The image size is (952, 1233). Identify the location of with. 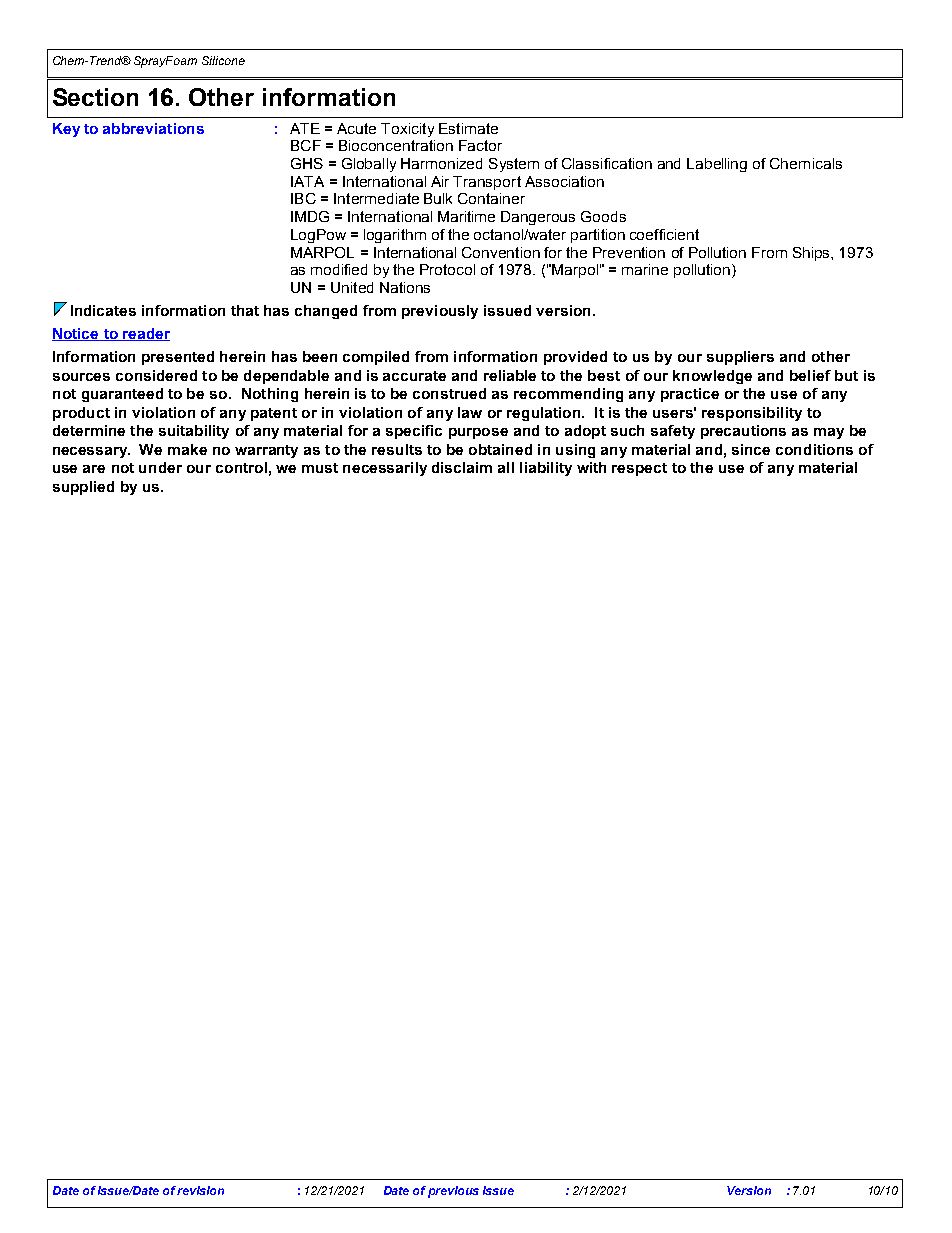
(591, 467).
